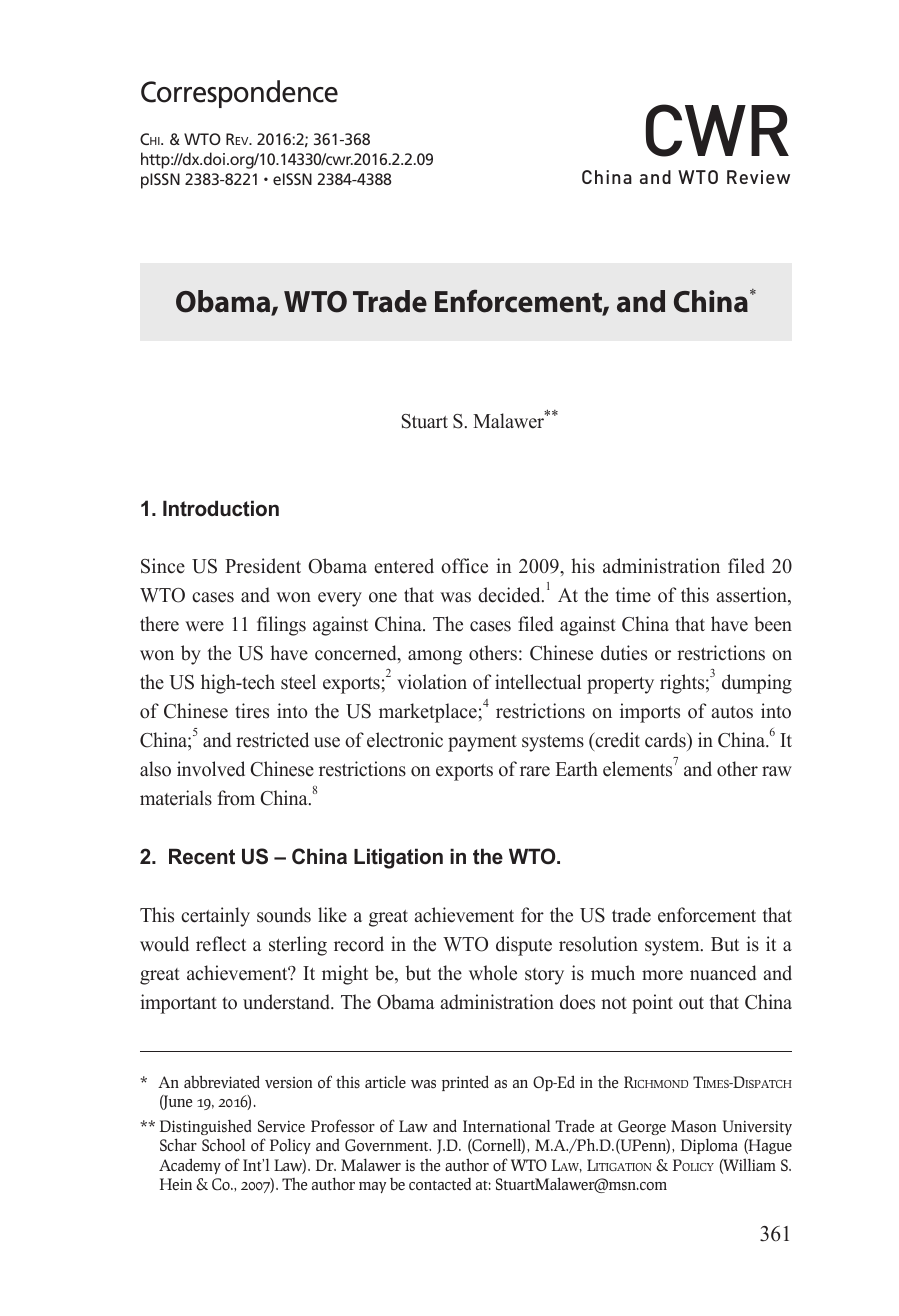 The image size is (899, 1316). I want to click on payment, so click(482, 743).
